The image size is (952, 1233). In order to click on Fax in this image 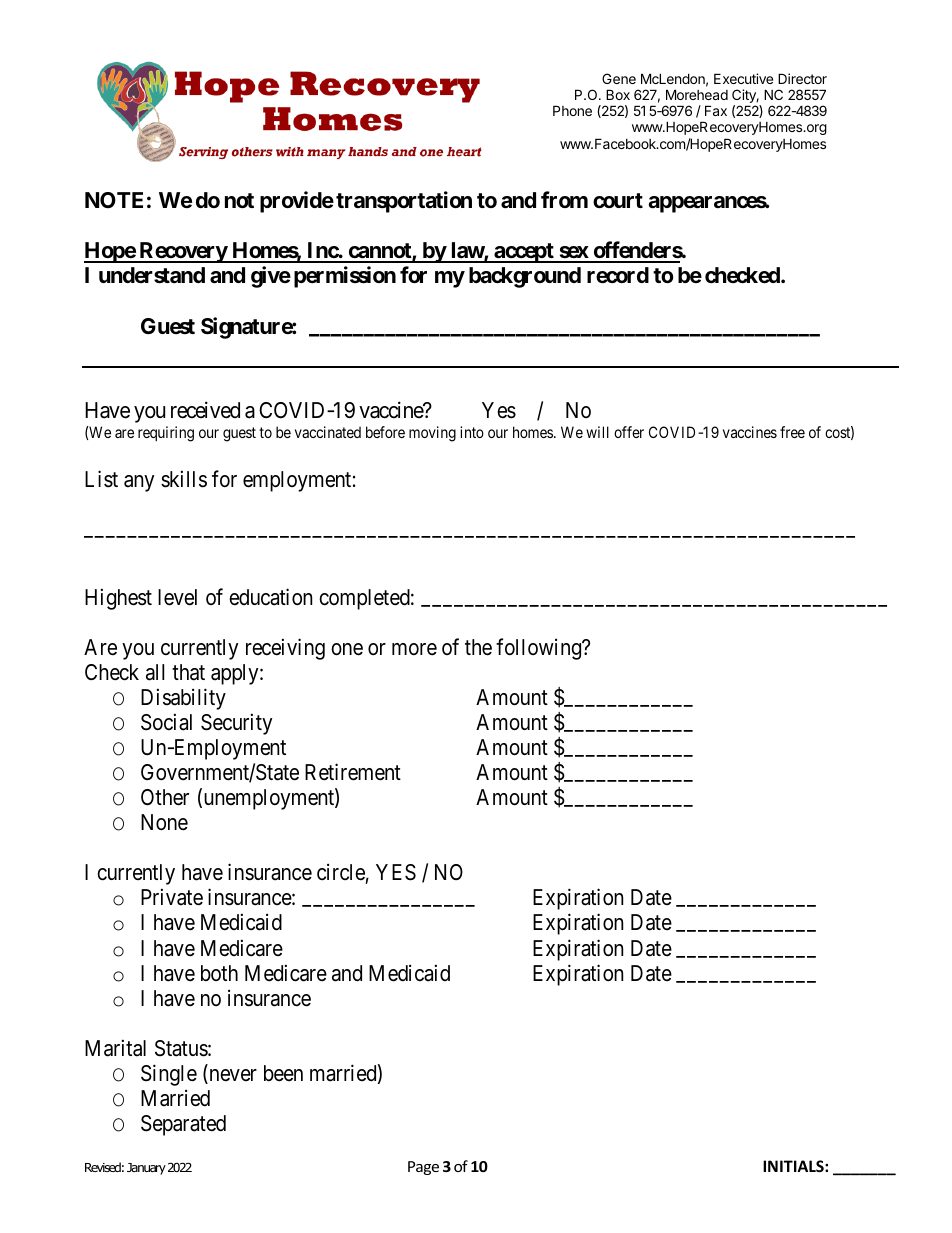, I will do `click(716, 110)`.
